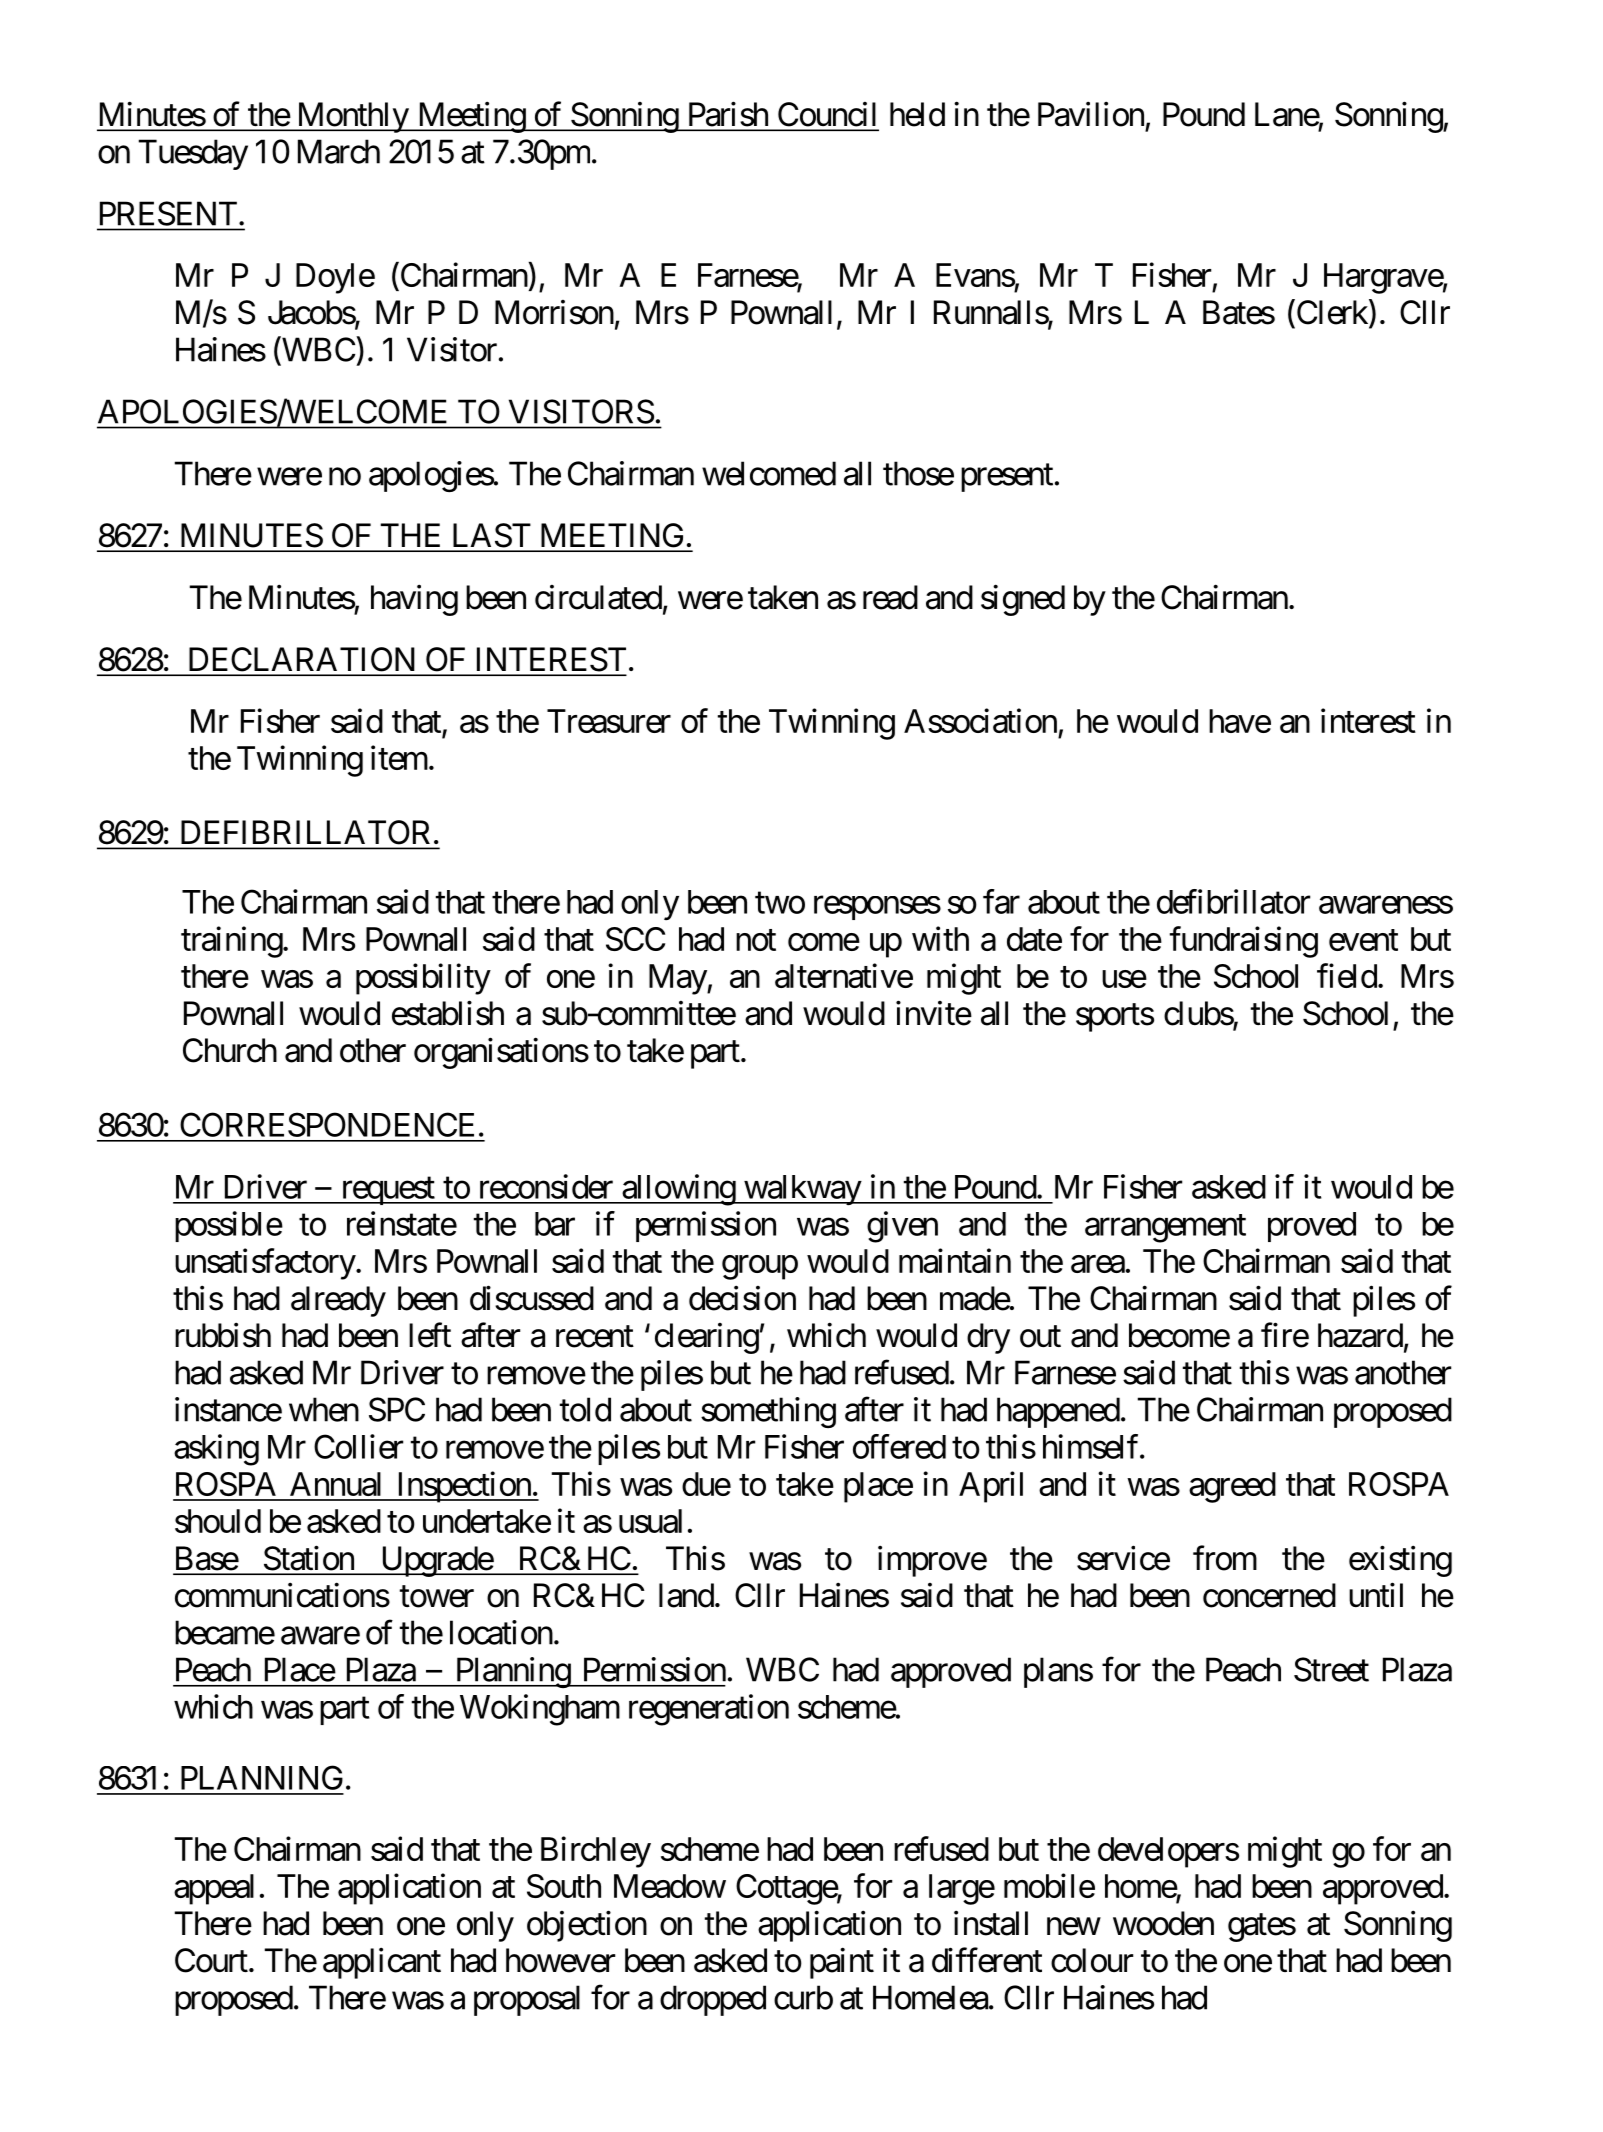 The image size is (1603, 2132). I want to click on paint, so click(842, 1963).
